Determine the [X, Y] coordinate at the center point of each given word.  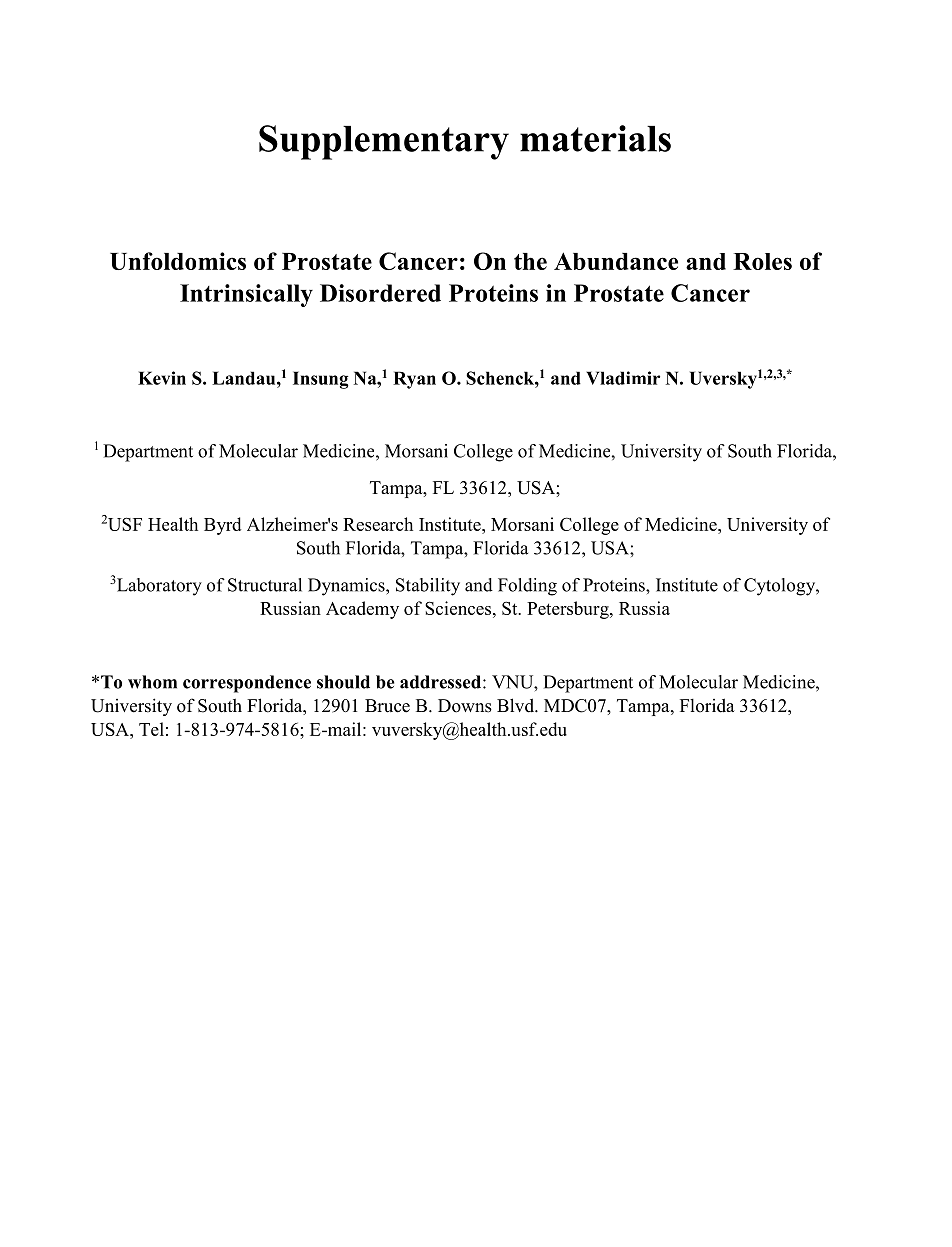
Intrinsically [246, 295]
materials [595, 138]
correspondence [247, 684]
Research [378, 524]
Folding [527, 587]
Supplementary [384, 142]
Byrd [222, 526]
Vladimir [623, 378]
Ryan [414, 380]
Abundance [616, 261]
